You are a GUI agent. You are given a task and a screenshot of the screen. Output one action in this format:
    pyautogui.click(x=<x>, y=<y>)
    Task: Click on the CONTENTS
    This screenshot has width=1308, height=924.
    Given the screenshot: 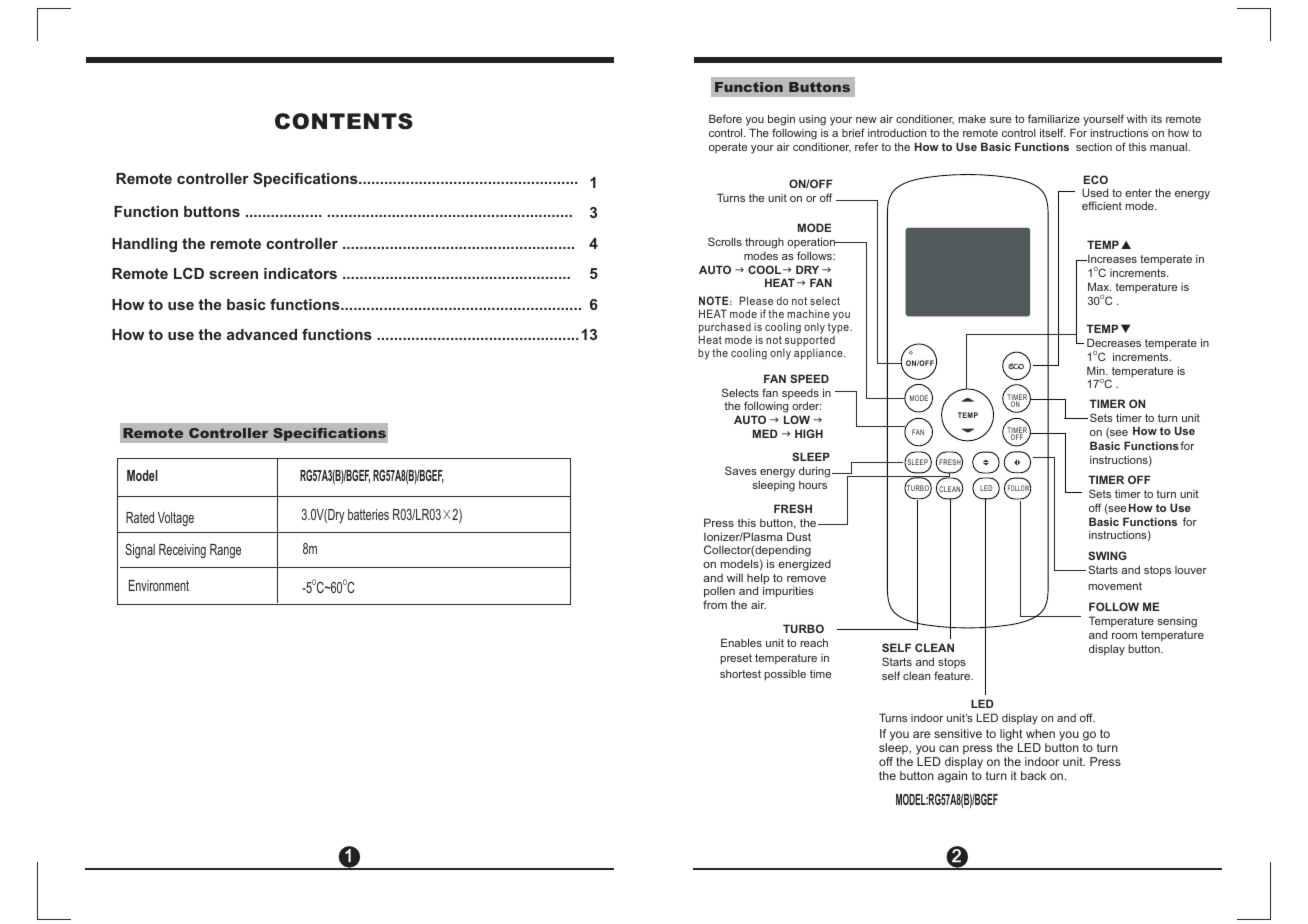 What is the action you would take?
    pyautogui.click(x=344, y=121)
